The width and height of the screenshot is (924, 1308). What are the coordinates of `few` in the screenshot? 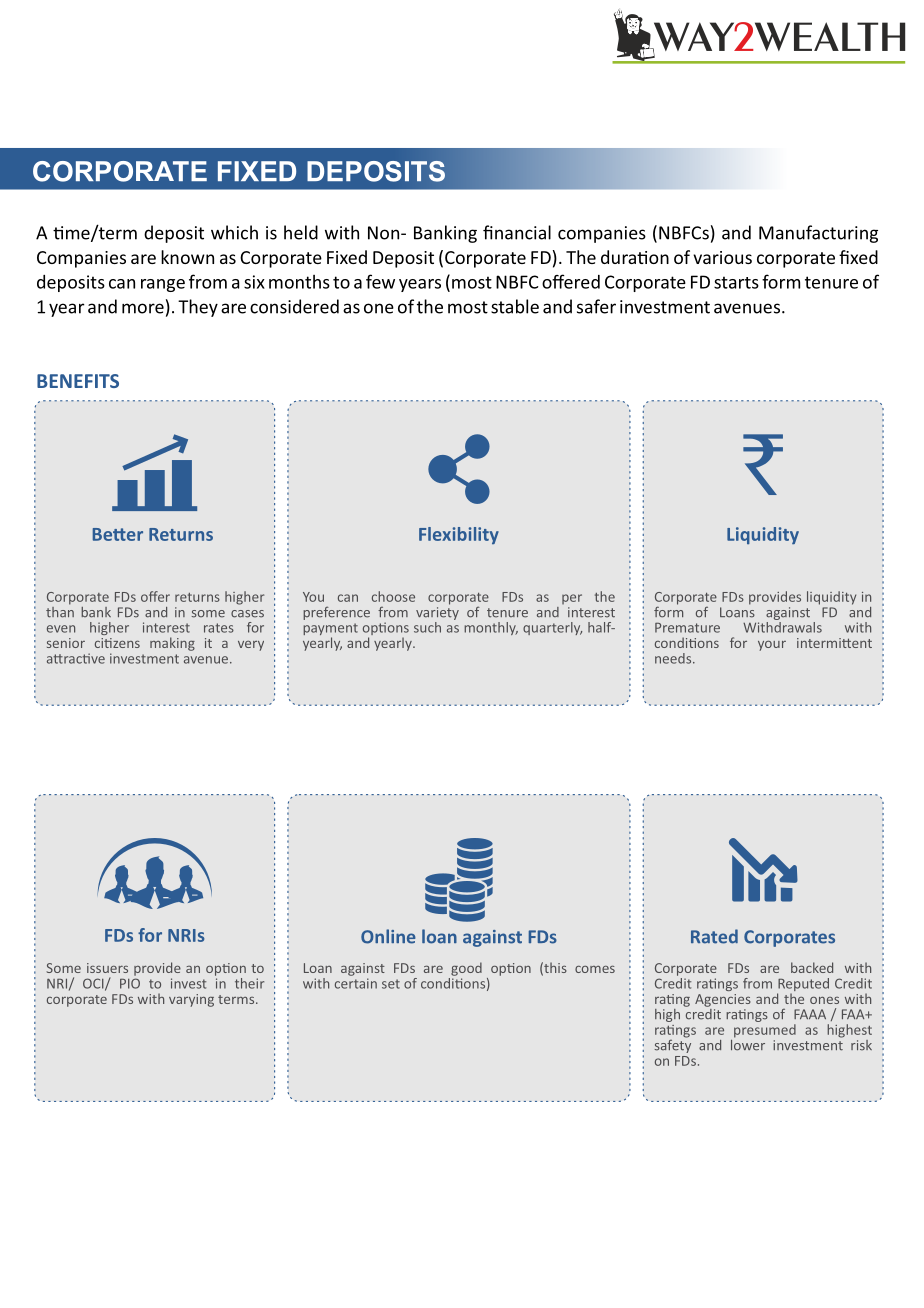 It's located at (380, 281).
